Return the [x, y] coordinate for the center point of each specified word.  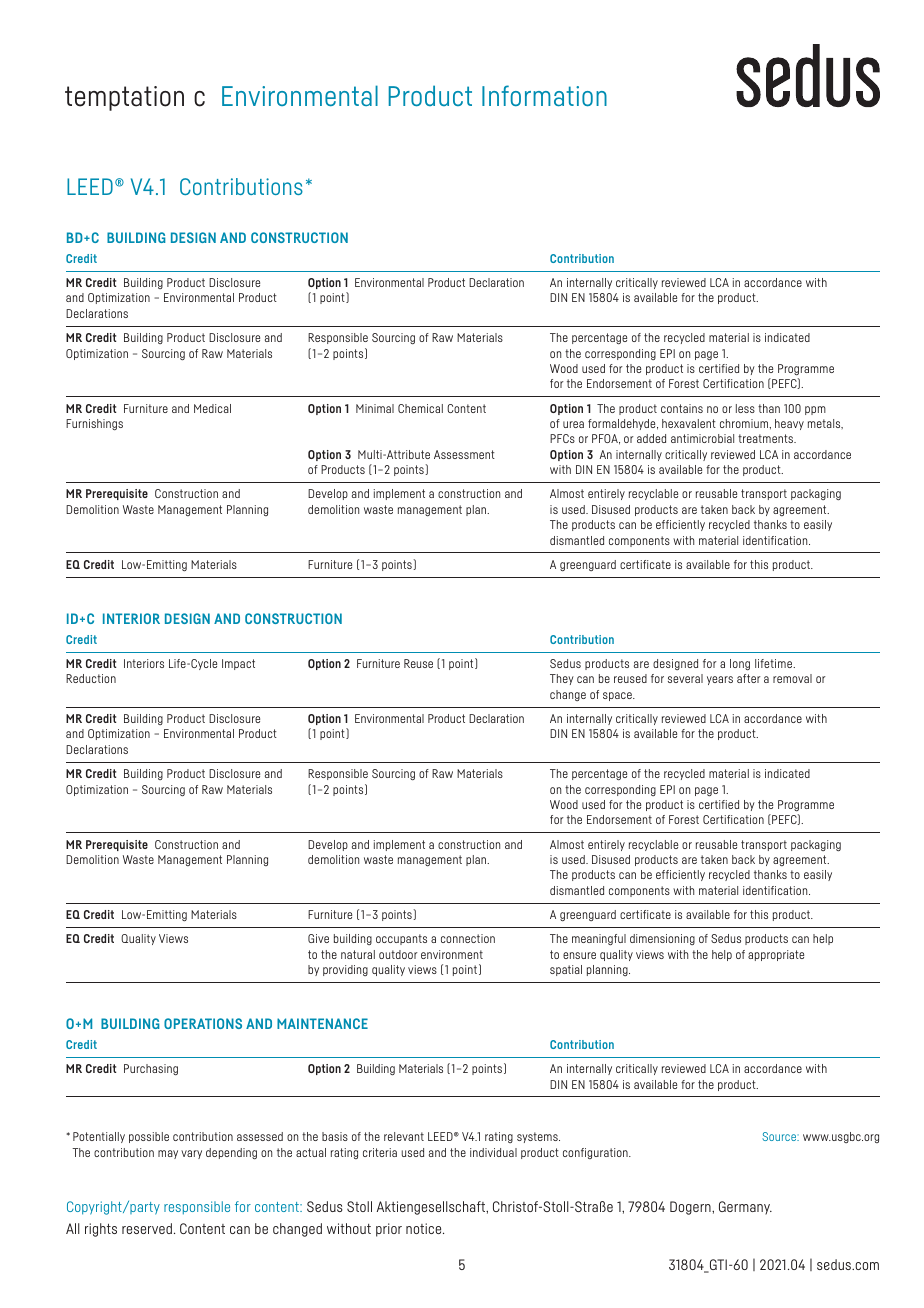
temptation [124, 98]
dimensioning [662, 939]
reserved [147, 1228]
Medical [212, 408]
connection [468, 938]
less [745, 408]
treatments [766, 438]
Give [318, 938]
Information [544, 95]
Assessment [464, 454]
